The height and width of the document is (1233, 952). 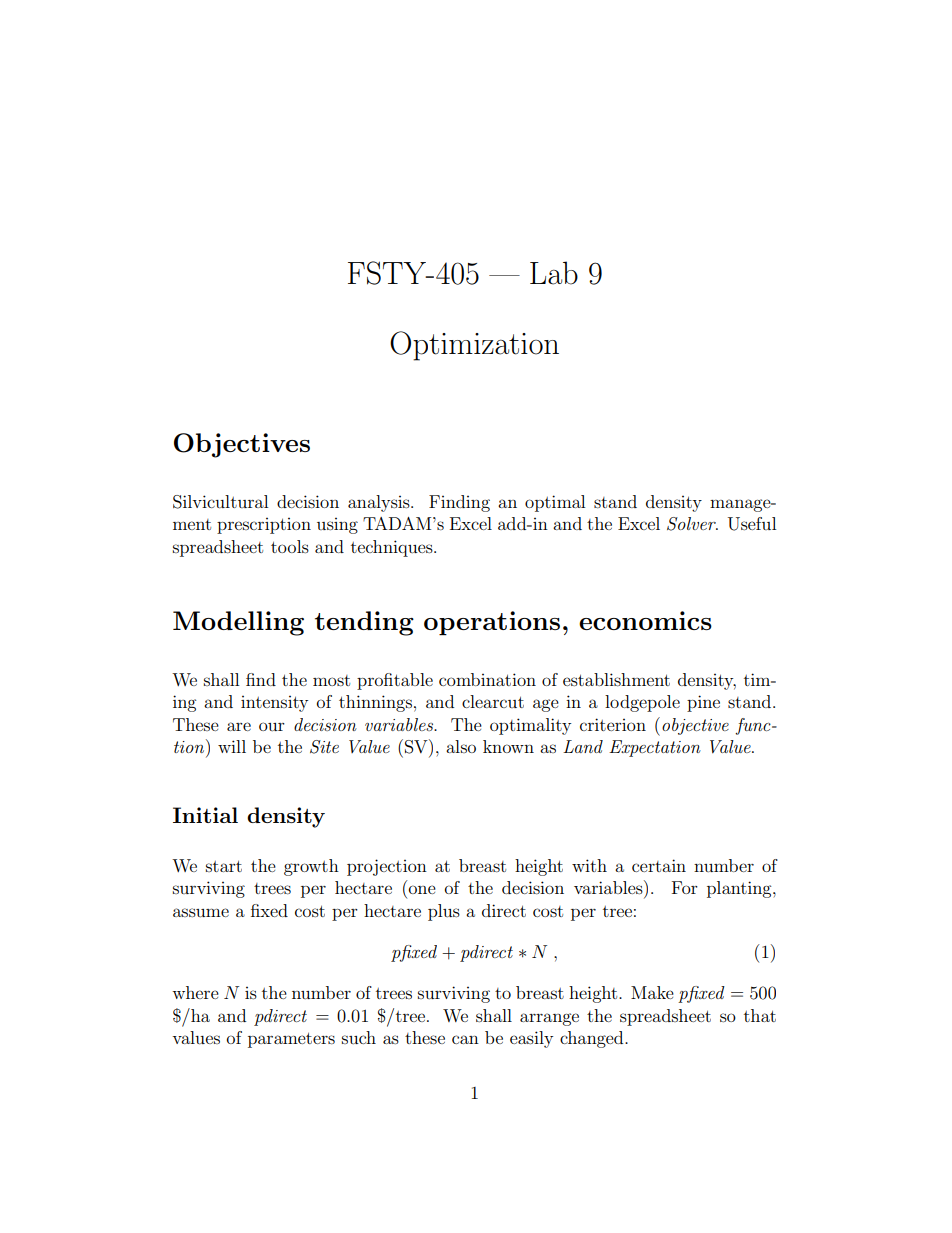 What do you see at coordinates (692, 524) in the document?
I see `Solver` at bounding box center [692, 524].
